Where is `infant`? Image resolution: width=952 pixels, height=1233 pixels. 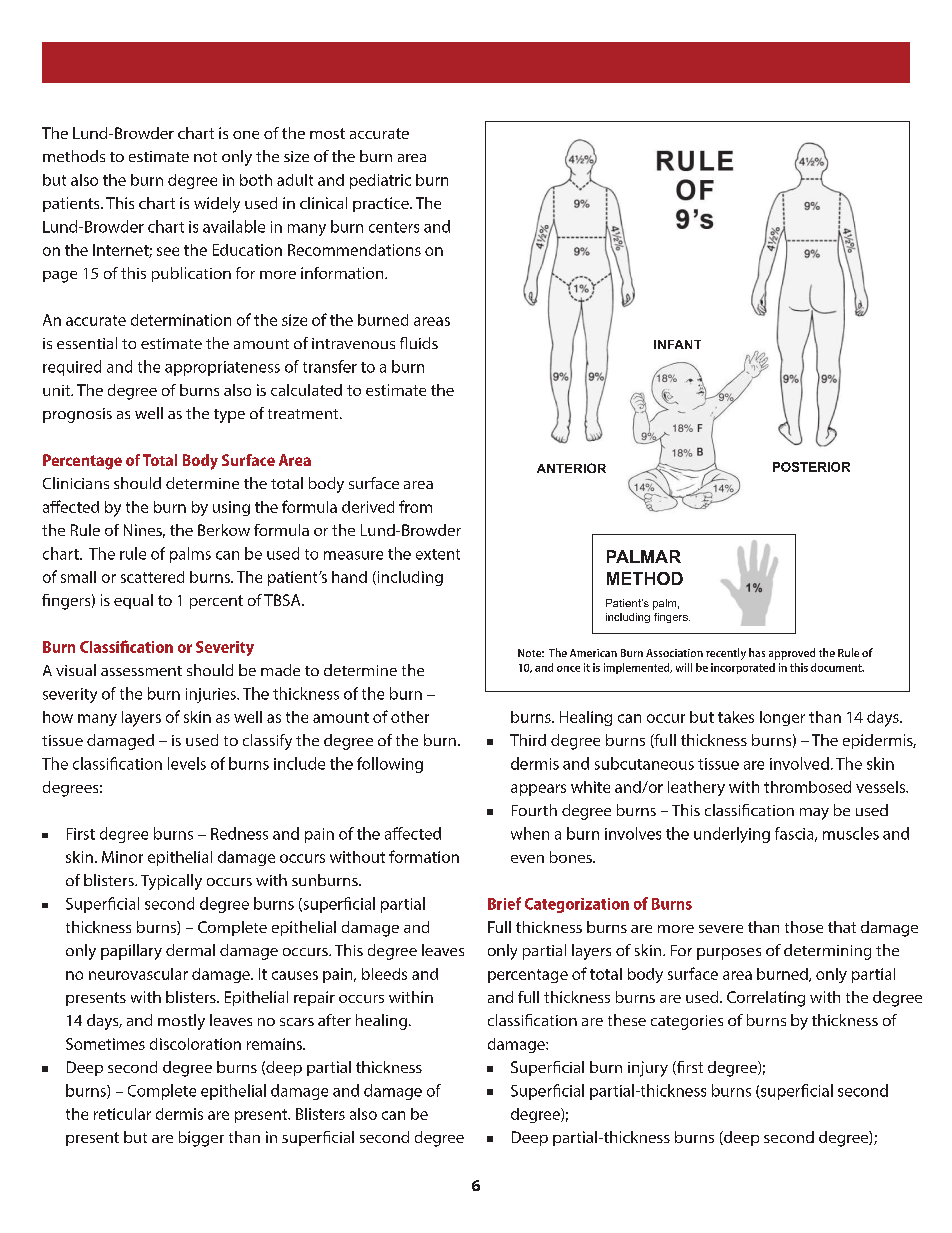 infant is located at coordinates (677, 344).
